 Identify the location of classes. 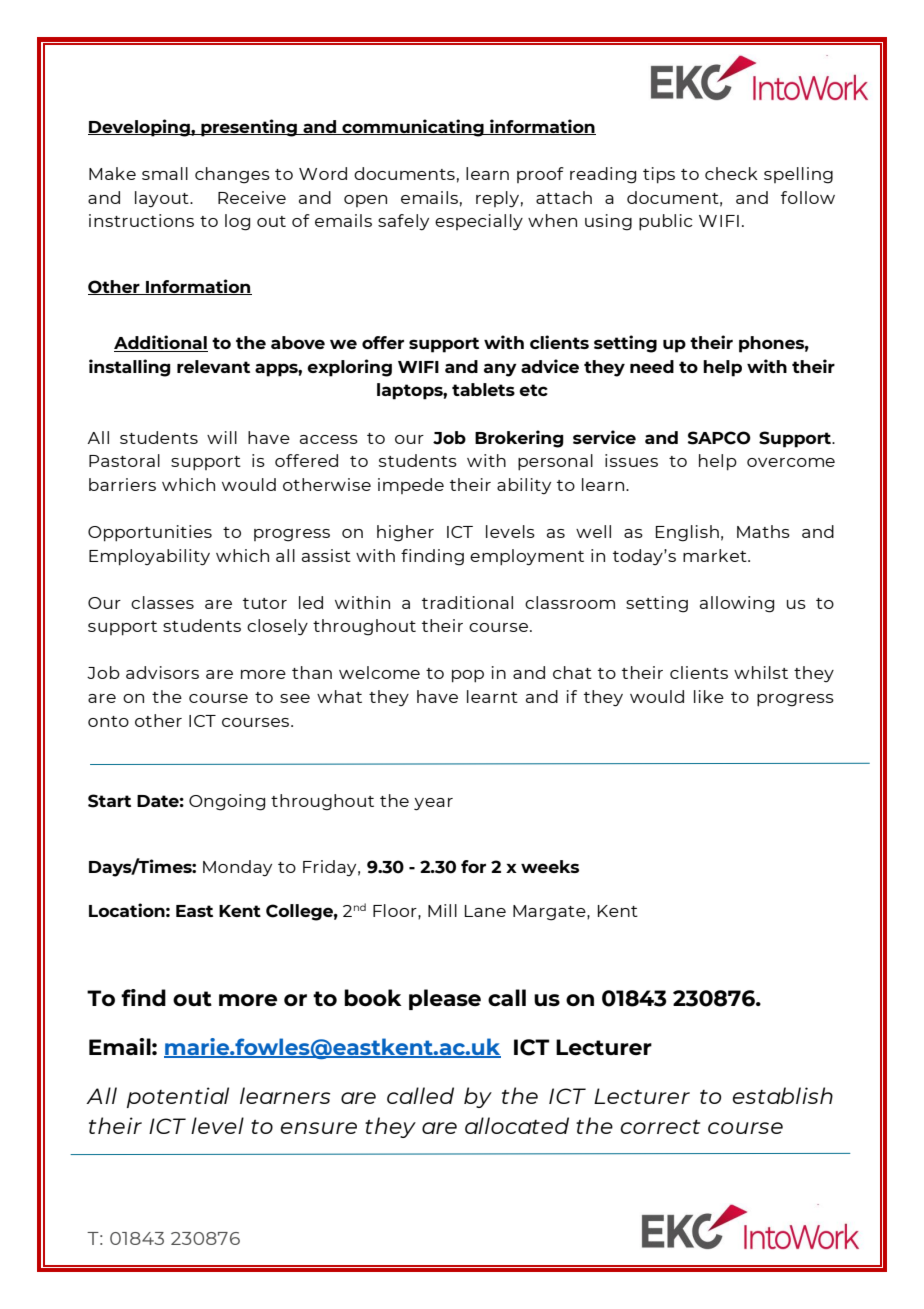
(162, 602).
